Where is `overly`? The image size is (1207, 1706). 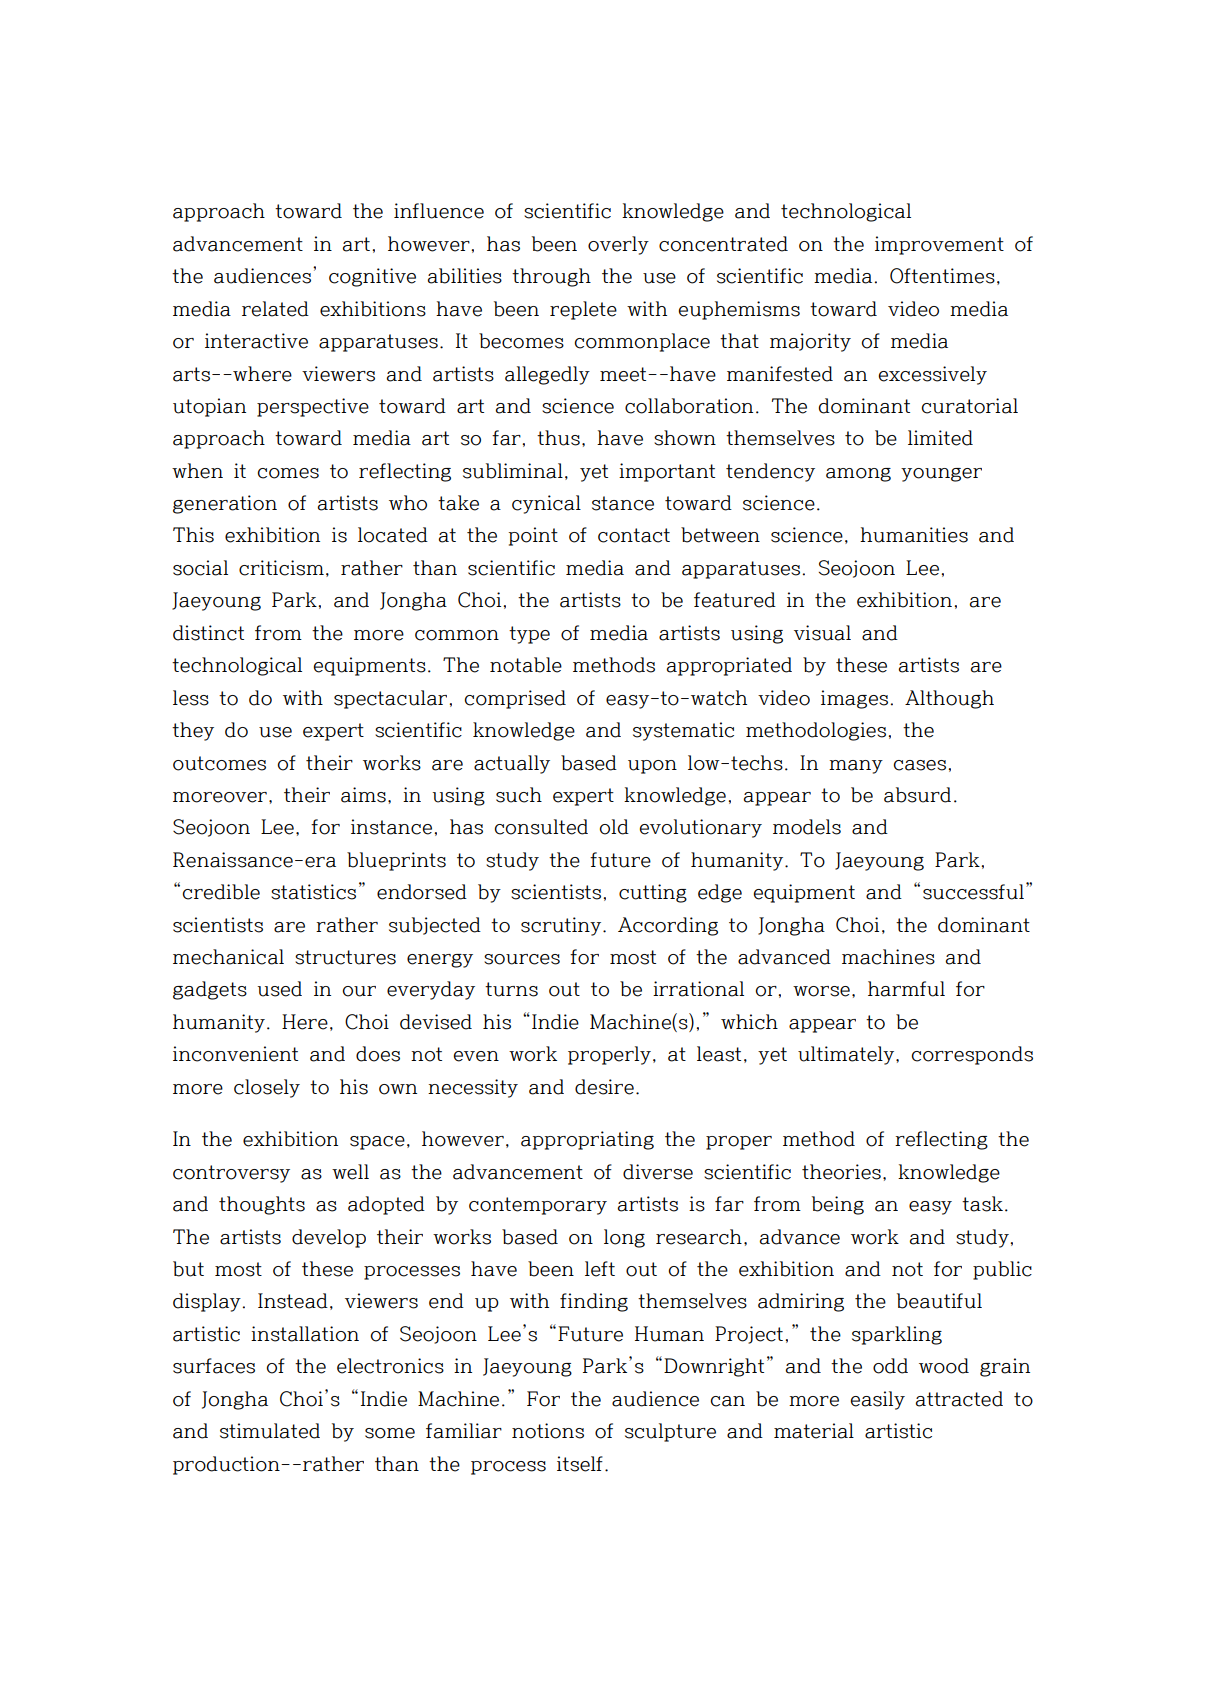
overly is located at coordinates (618, 245).
